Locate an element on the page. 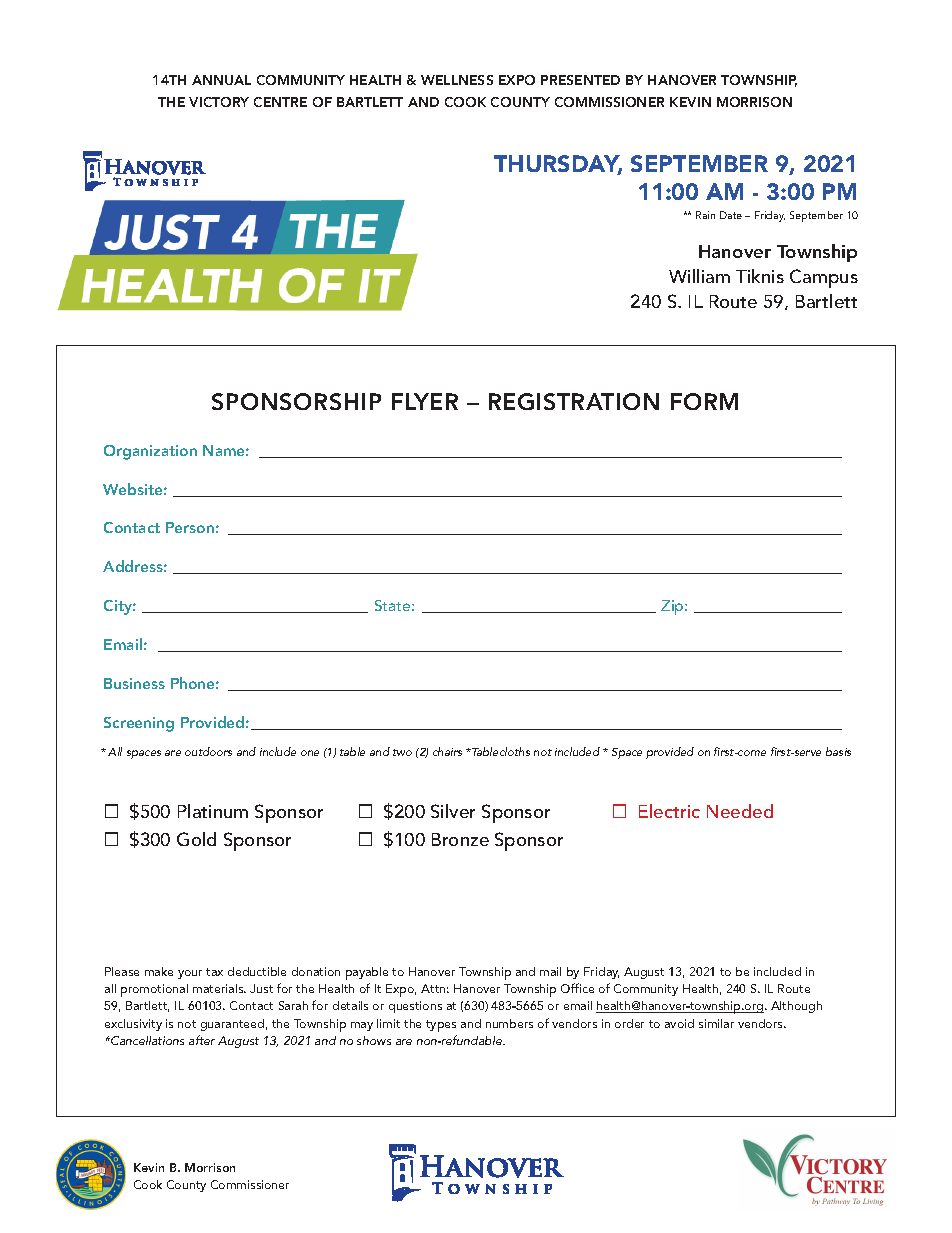 This page has height=1233, width=952. outdoors is located at coordinates (208, 751).
